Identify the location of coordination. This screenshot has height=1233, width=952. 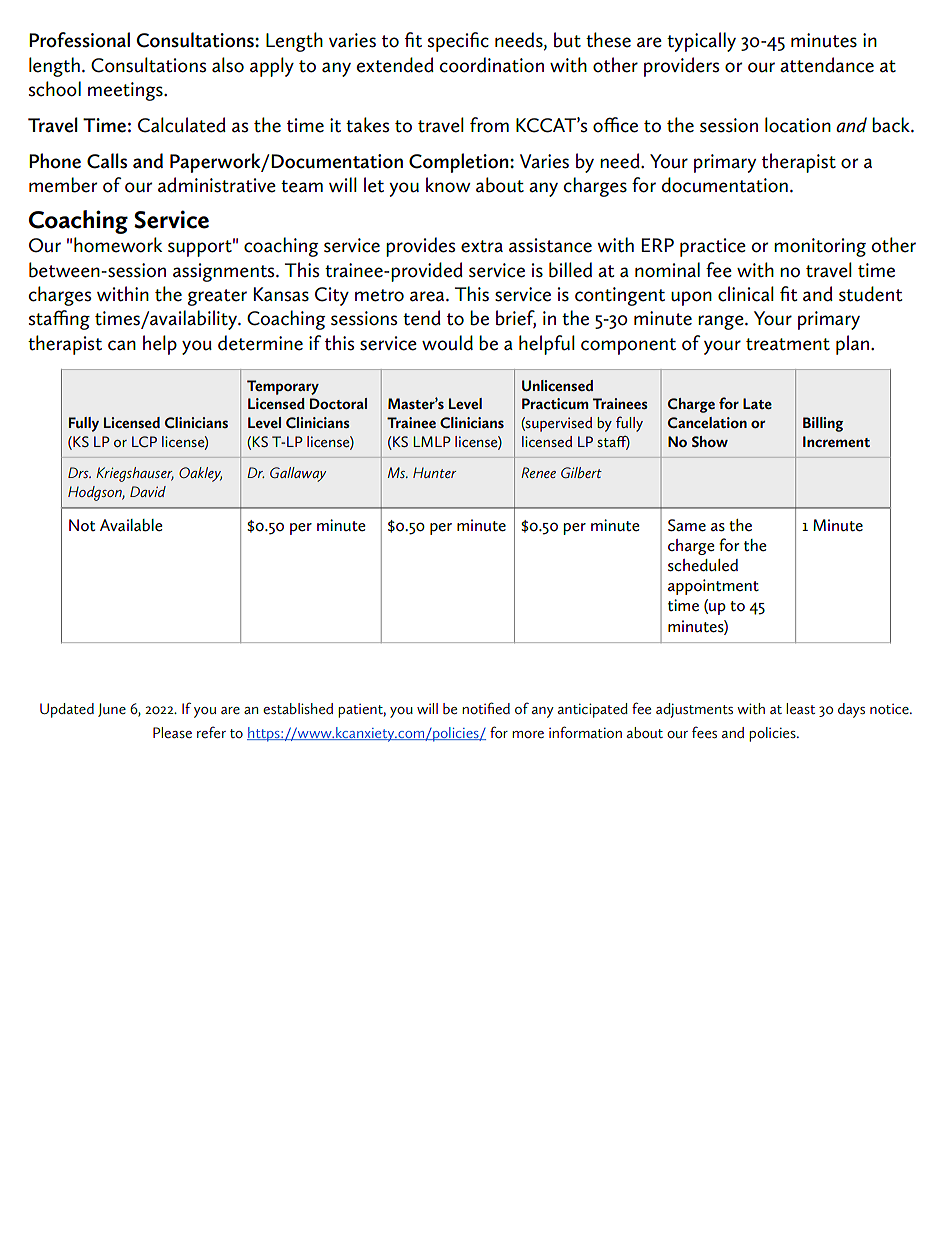
(491, 65).
